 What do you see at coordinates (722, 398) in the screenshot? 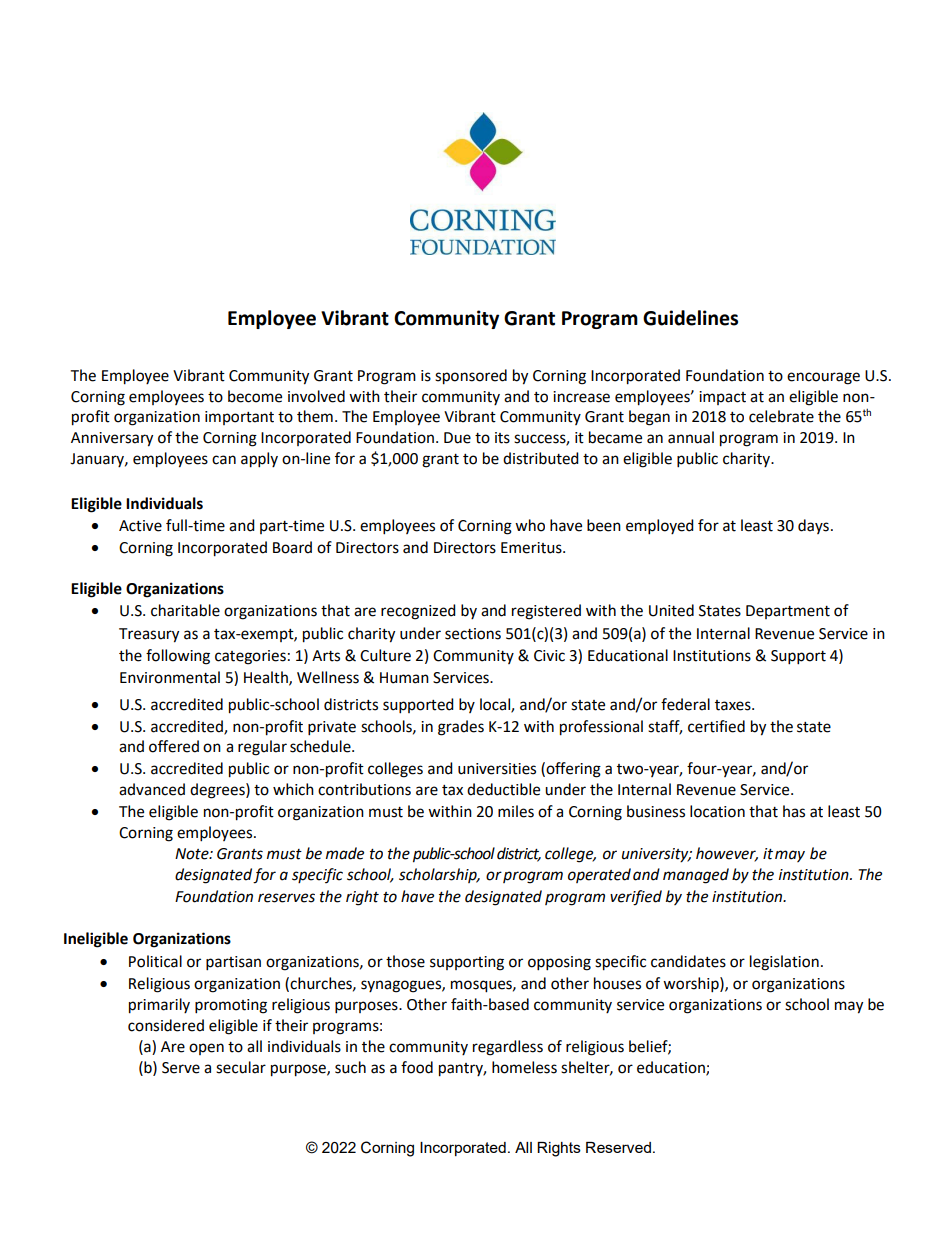
I see `impact` at bounding box center [722, 398].
